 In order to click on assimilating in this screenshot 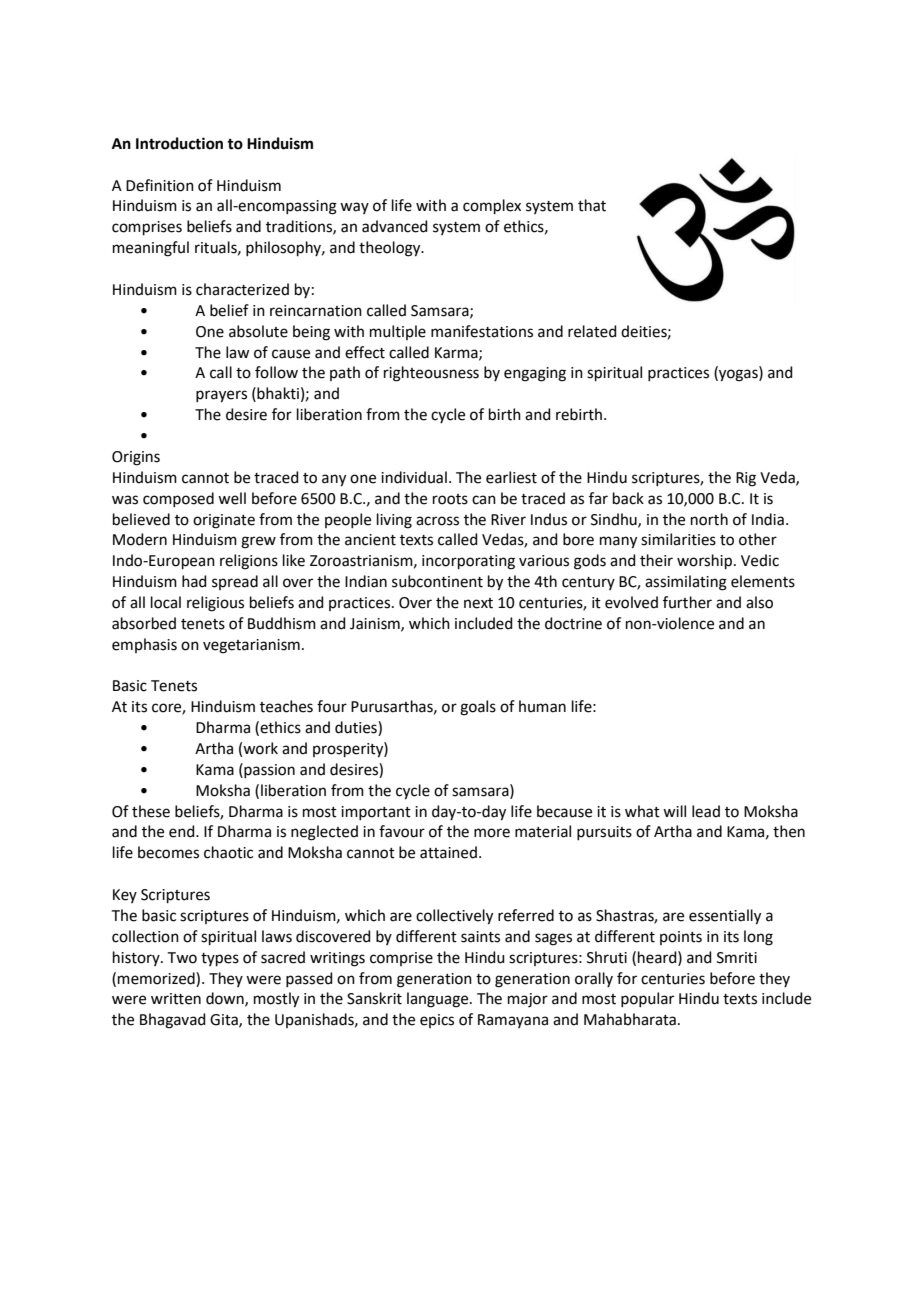, I will do `click(686, 583)`.
